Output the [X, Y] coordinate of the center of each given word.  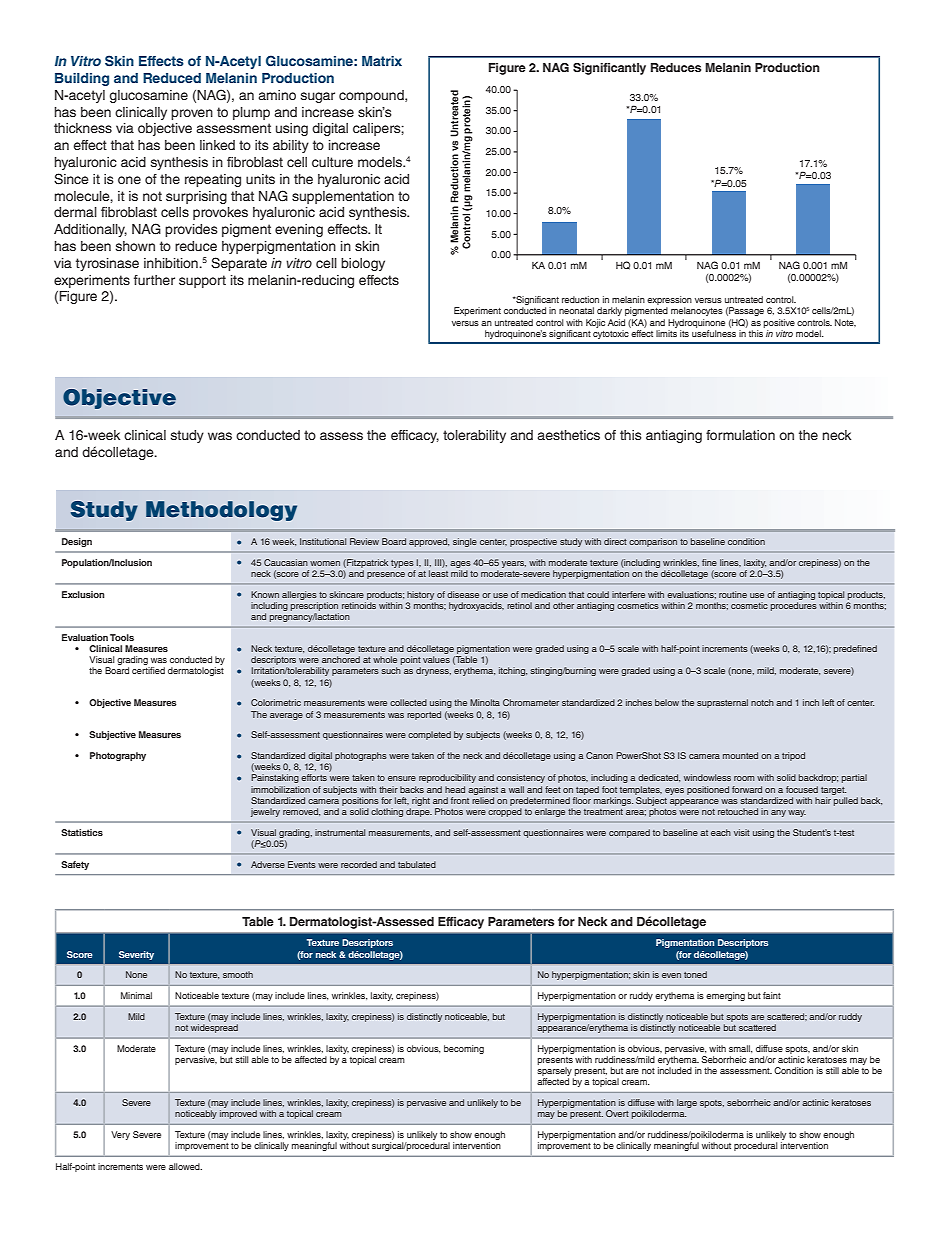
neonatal [576, 310]
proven [192, 114]
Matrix [382, 61]
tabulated [417, 864]
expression [669, 302]
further [154, 280]
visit [742, 832]
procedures [794, 606]
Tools [122, 637]
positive [779, 323]
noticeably [196, 1114]
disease [463, 594]
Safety [75, 865]
